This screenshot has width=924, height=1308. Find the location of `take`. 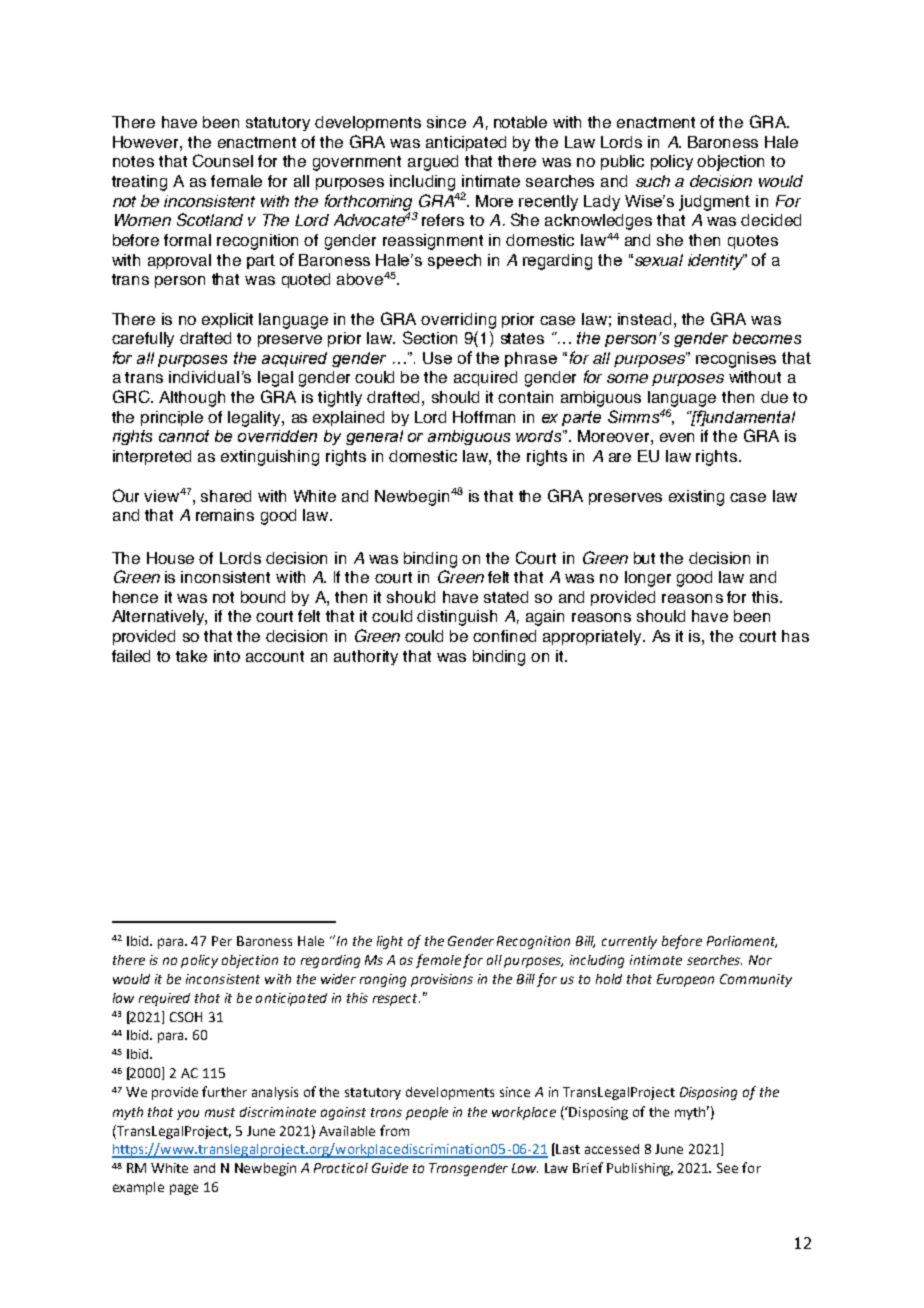

take is located at coordinates (191, 656).
